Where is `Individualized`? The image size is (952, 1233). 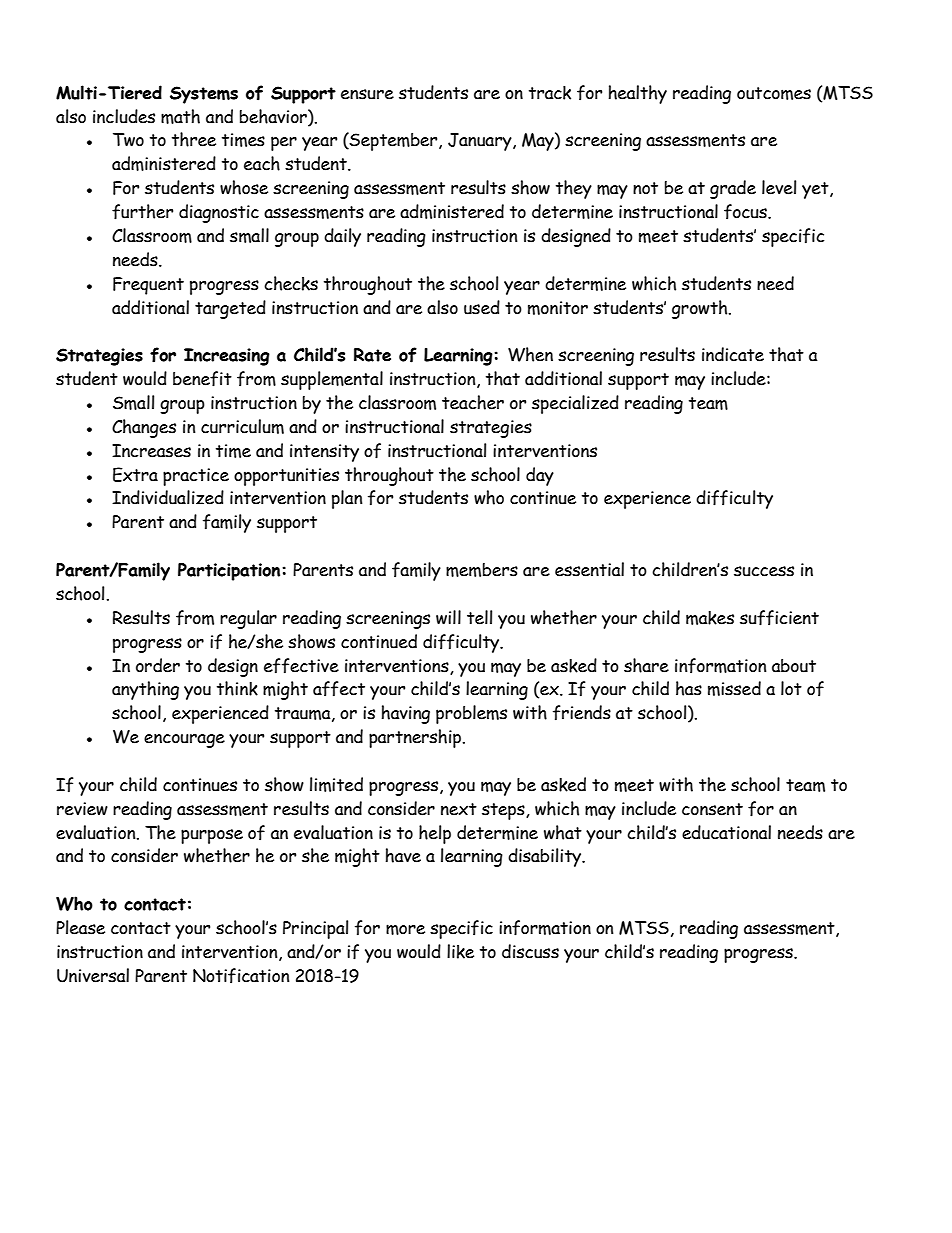
Individualized is located at coordinates (168, 497).
